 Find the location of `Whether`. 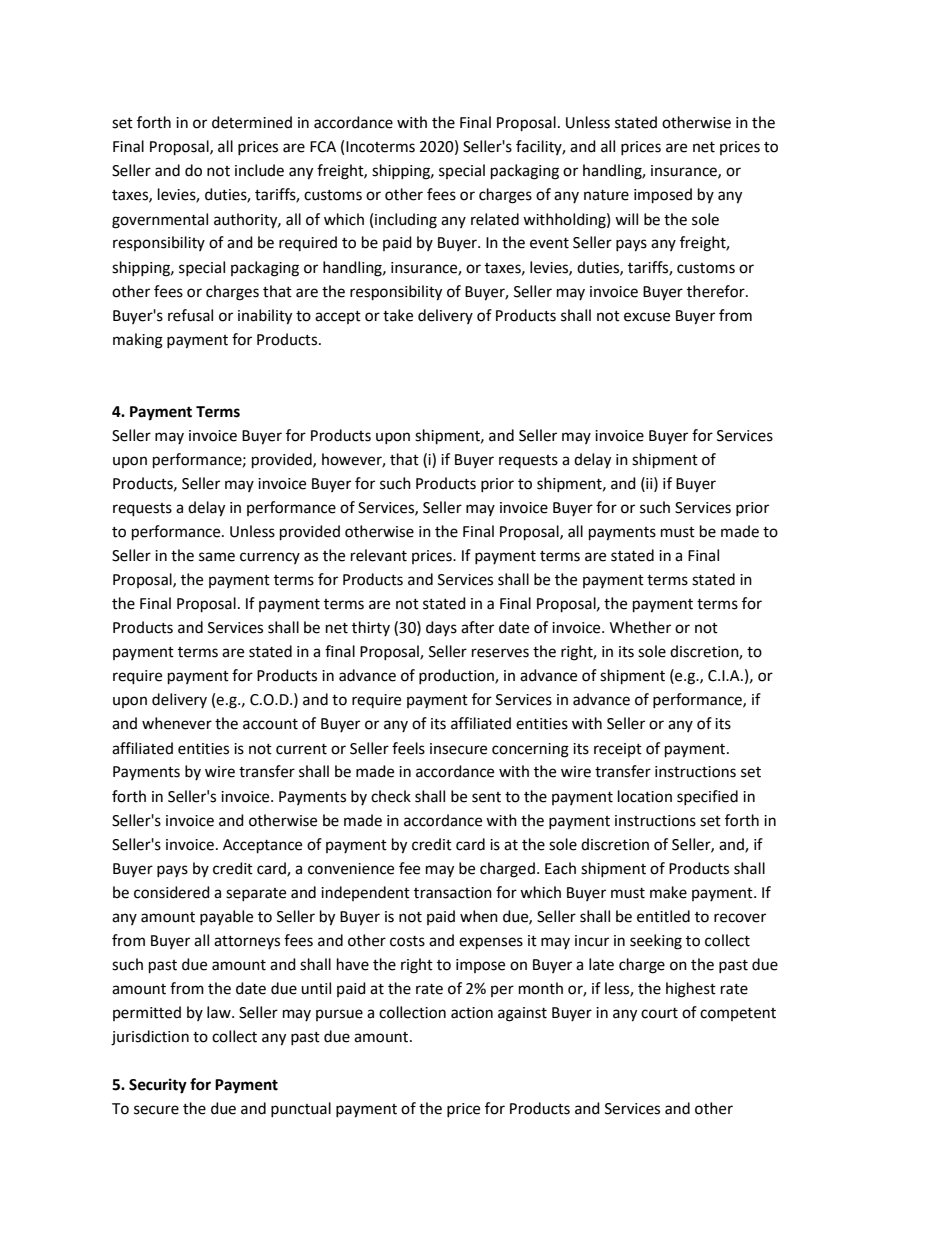

Whether is located at coordinates (640, 627).
